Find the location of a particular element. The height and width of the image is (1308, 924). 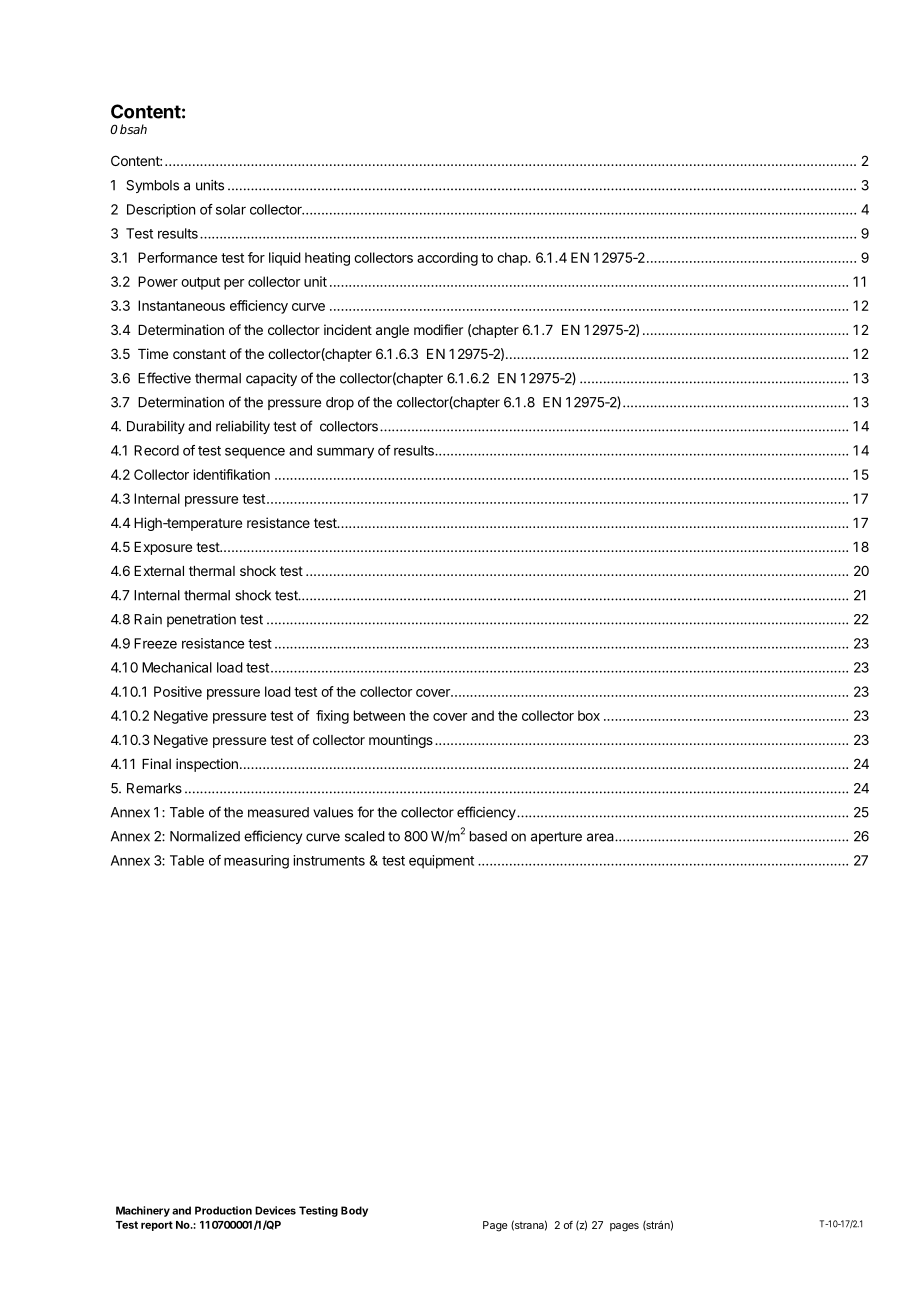

box is located at coordinates (589, 715).
